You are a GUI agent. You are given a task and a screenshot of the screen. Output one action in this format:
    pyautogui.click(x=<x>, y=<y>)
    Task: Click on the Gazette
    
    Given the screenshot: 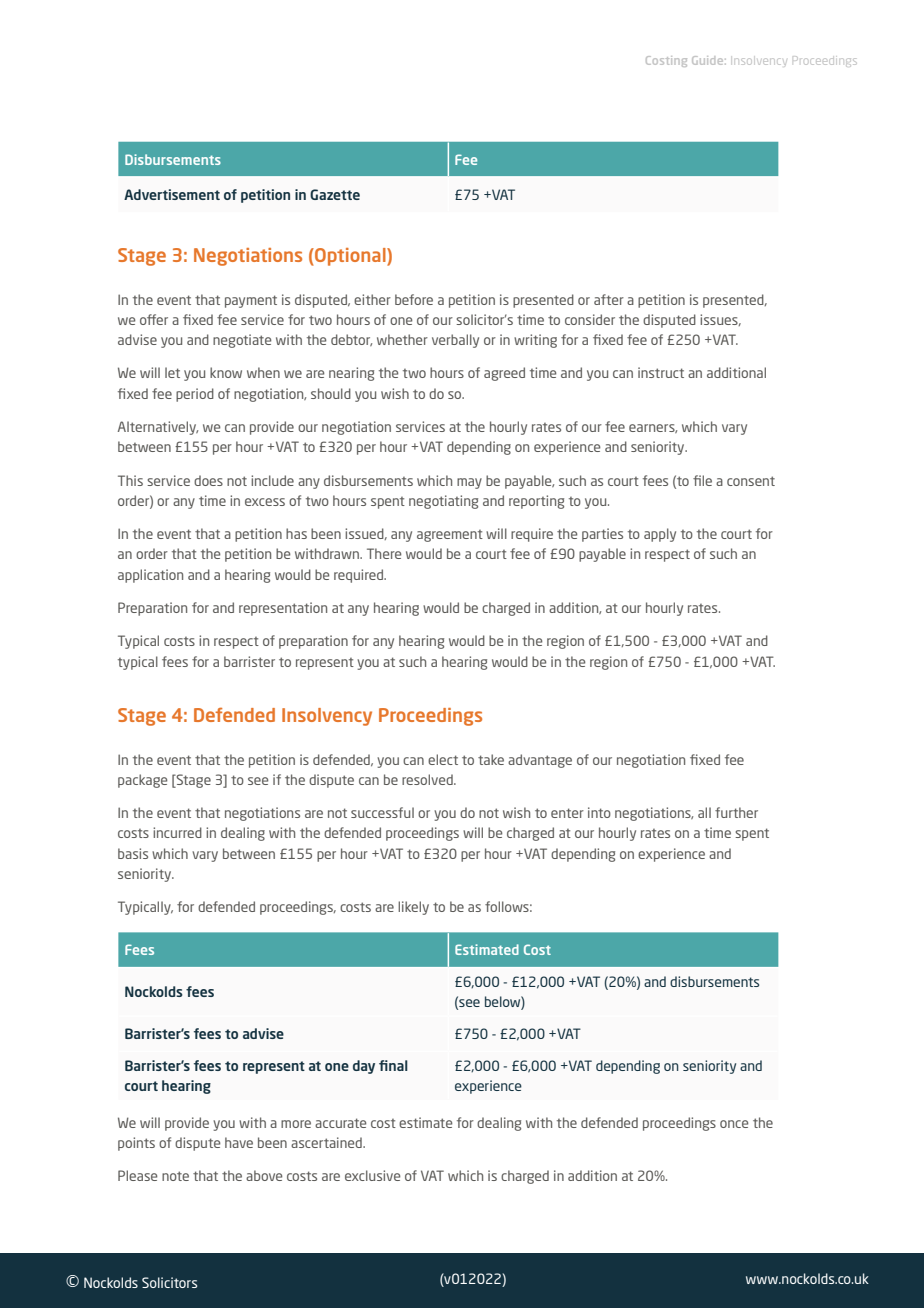 What is the action you would take?
    pyautogui.click(x=335, y=194)
